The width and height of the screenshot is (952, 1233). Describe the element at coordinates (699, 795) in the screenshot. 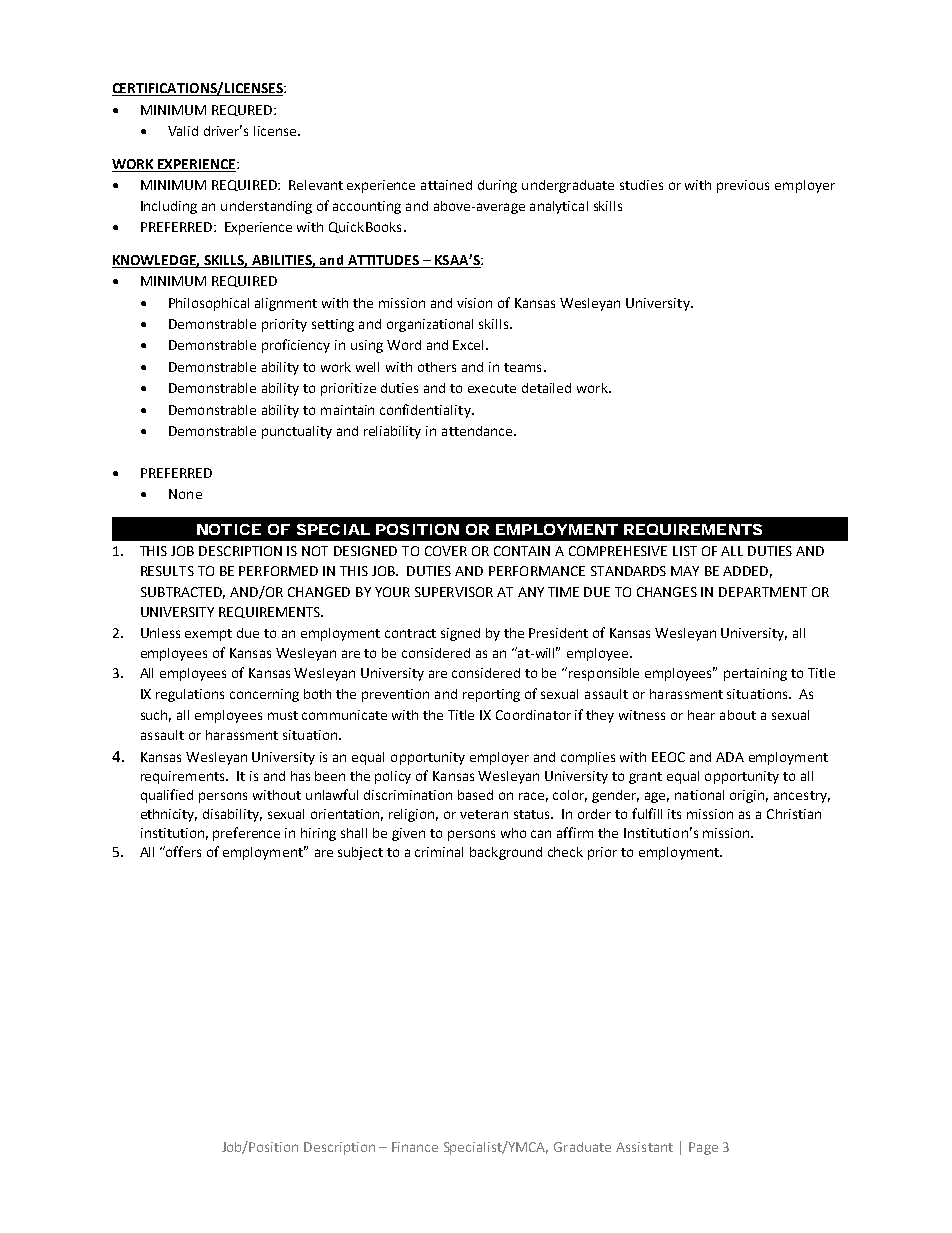

I see `national` at that location.
